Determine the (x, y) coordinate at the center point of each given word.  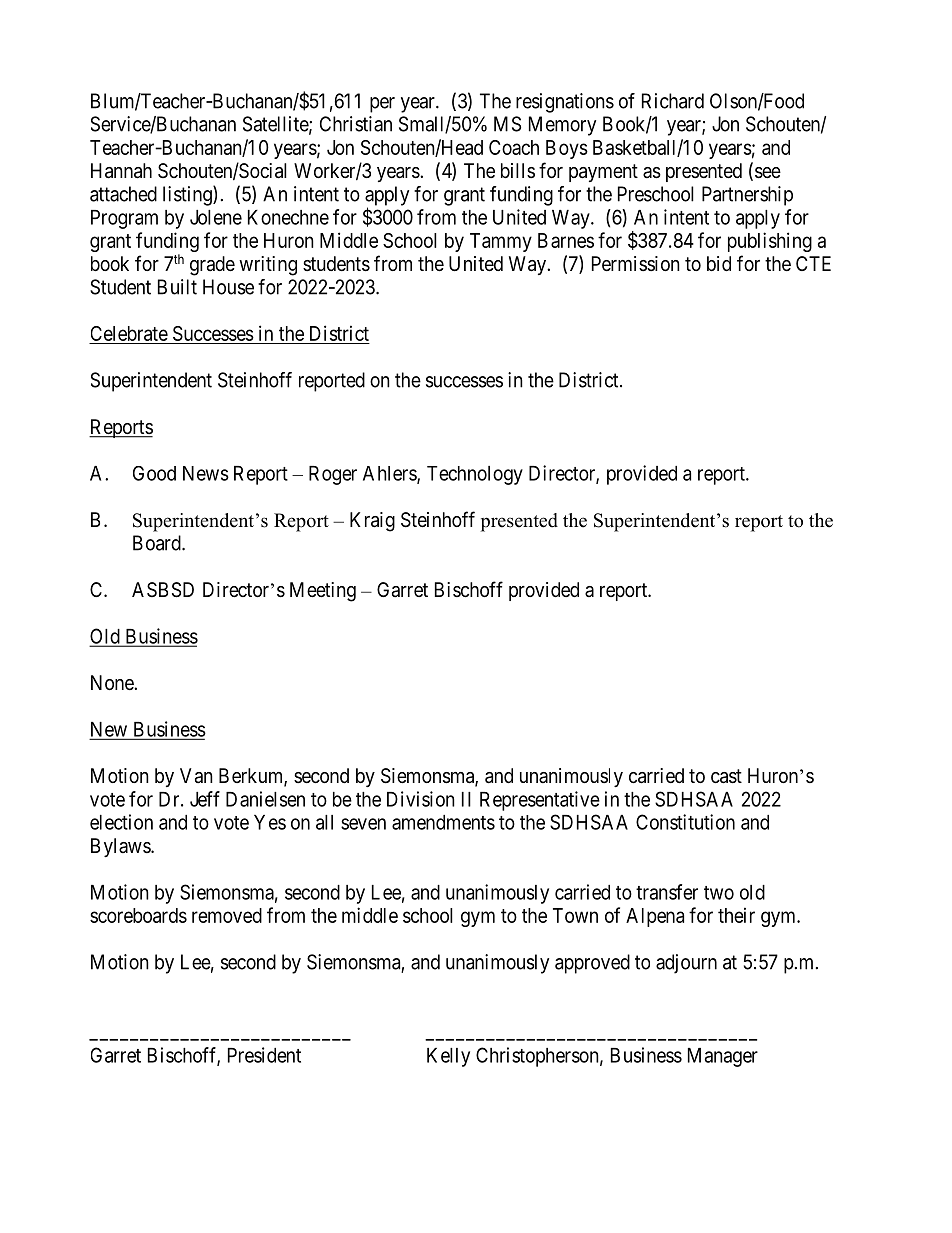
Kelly (448, 1057)
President (264, 1055)
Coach (514, 147)
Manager (723, 1057)
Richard (673, 101)
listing (188, 195)
